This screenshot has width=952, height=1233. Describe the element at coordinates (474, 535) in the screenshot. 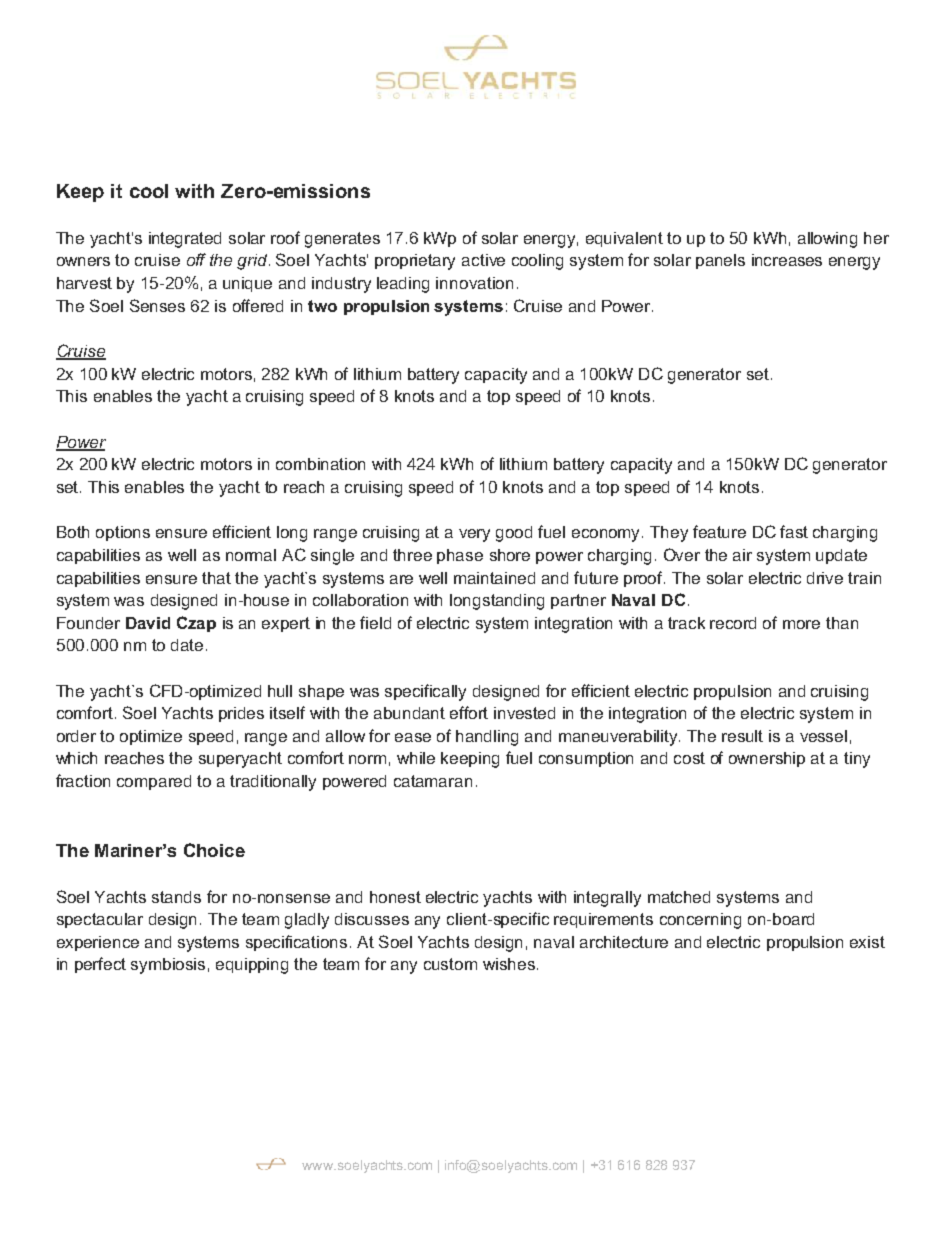

I see `very` at that location.
